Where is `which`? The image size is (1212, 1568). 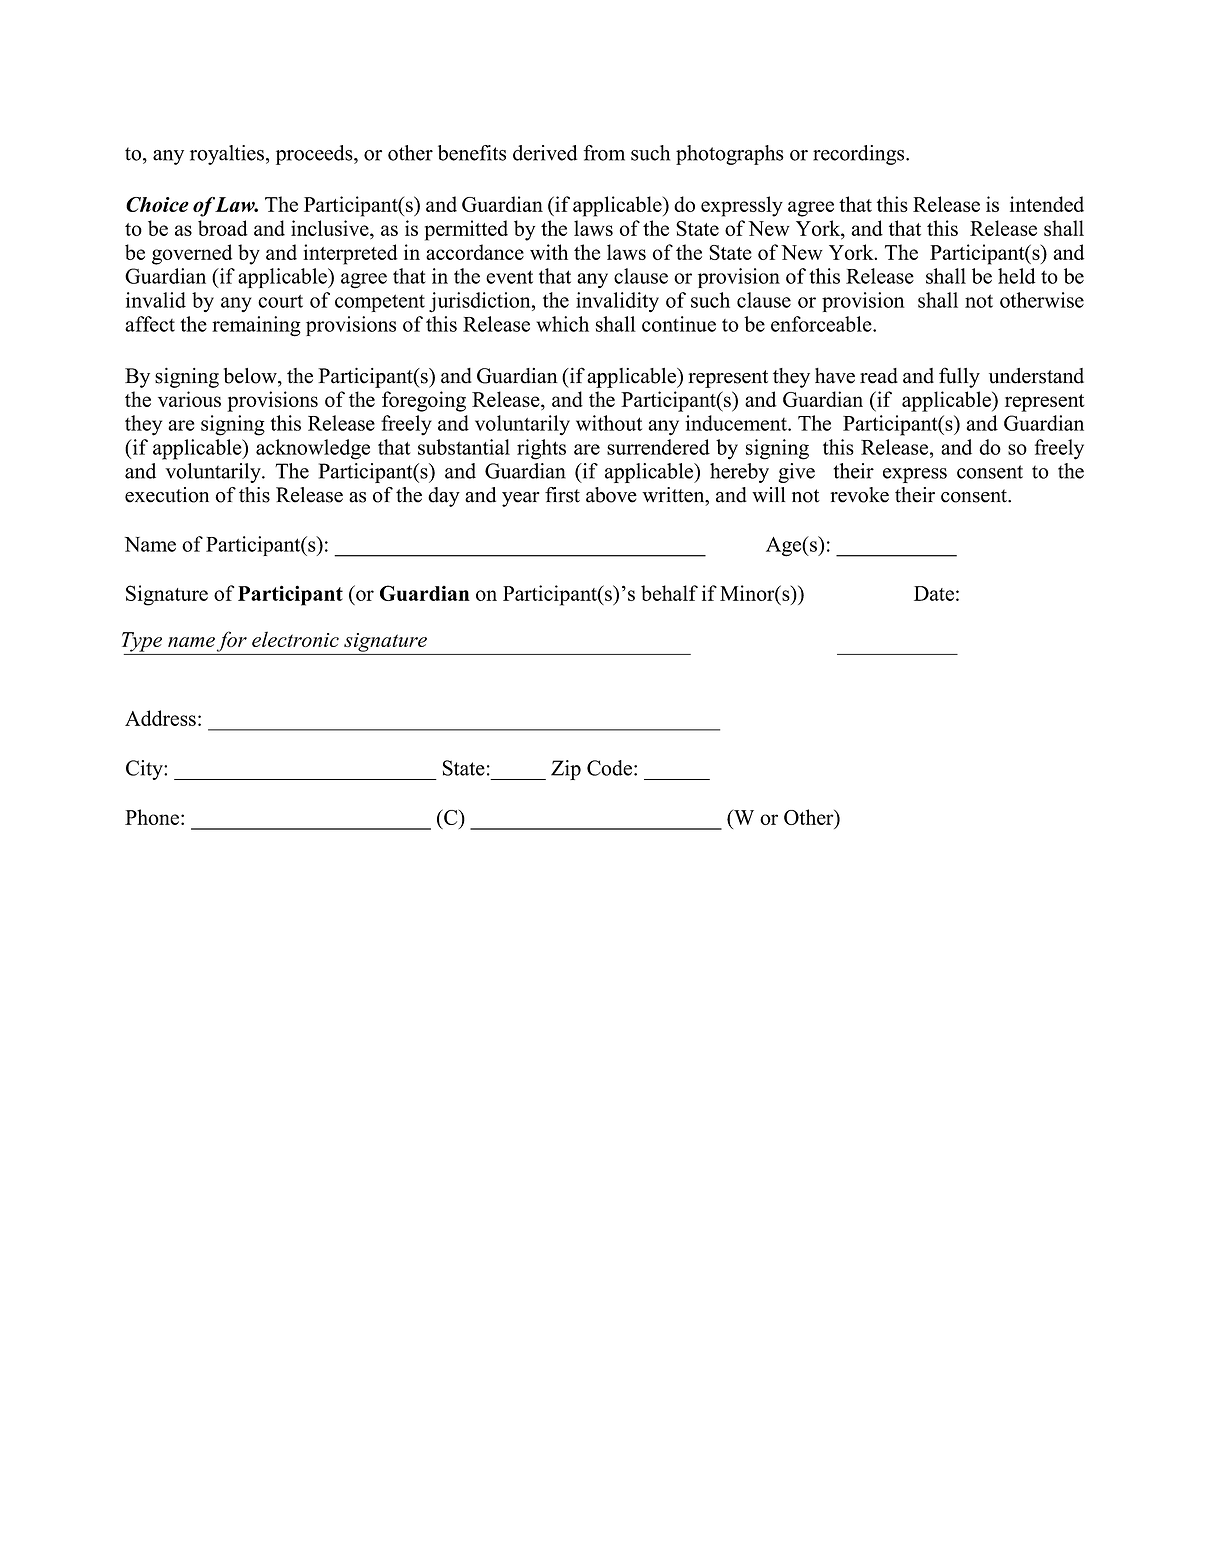
which is located at coordinates (562, 324).
